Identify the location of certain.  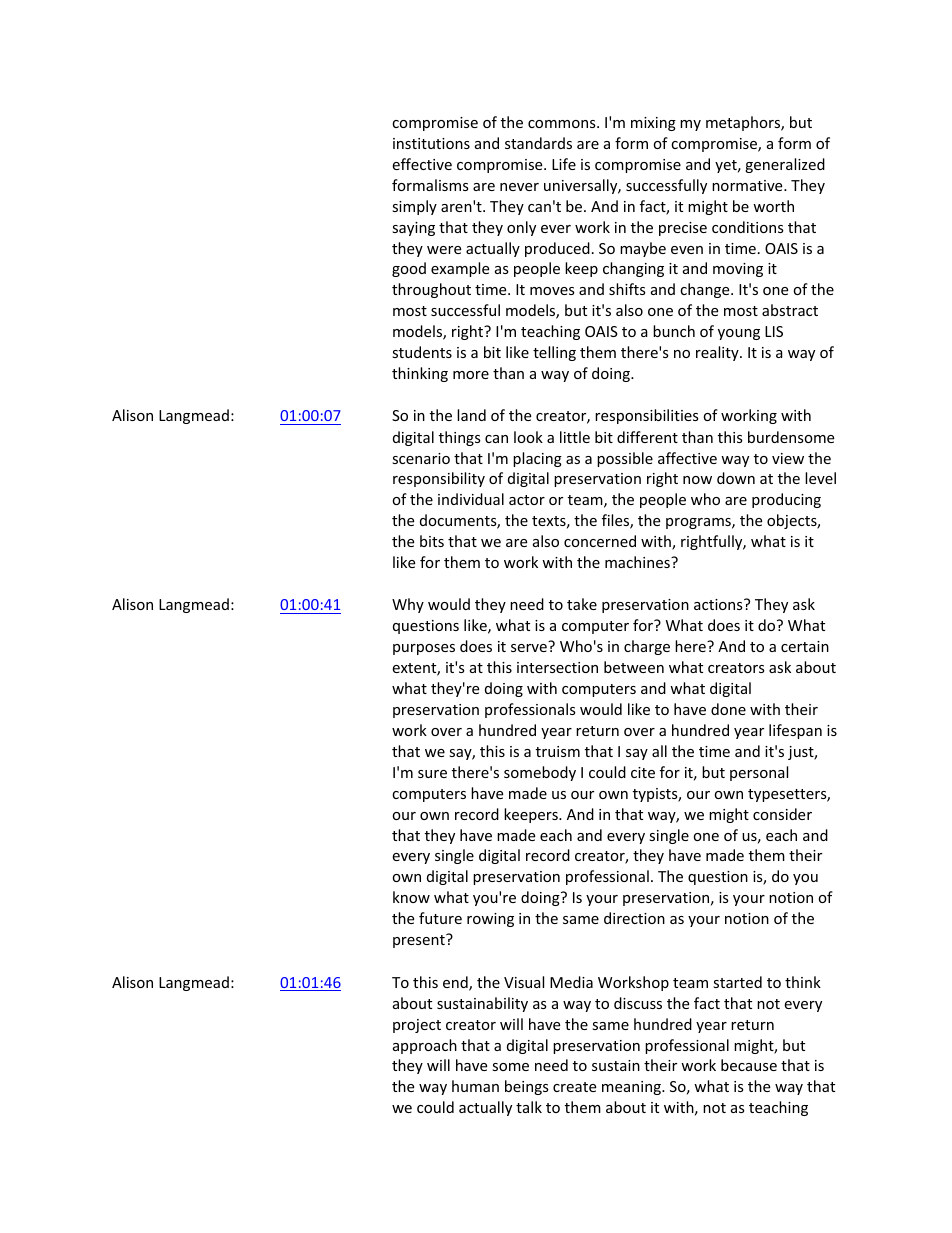
(805, 646).
